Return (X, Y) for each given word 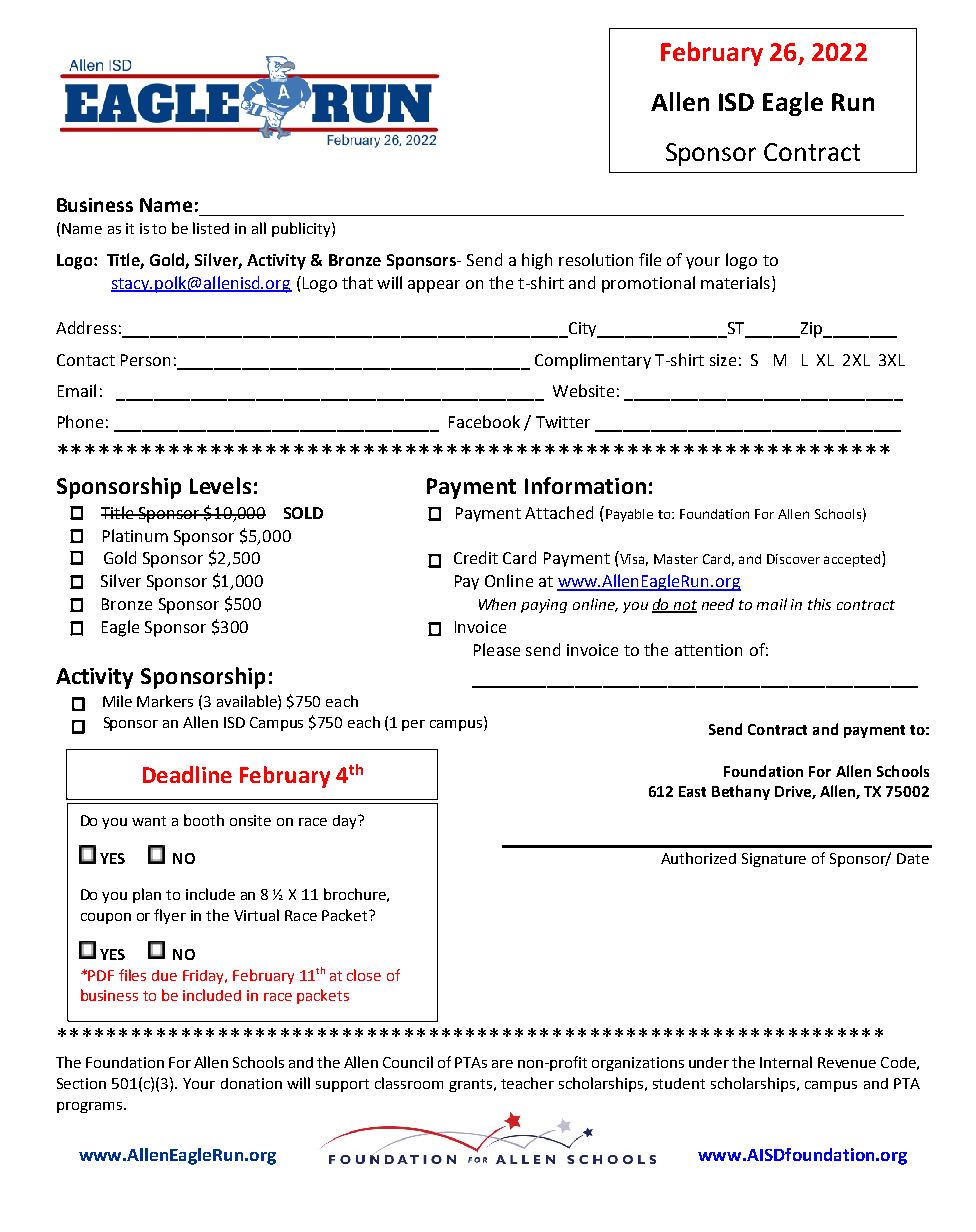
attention (708, 650)
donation (251, 1083)
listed (211, 228)
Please (497, 649)
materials (735, 282)
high (537, 261)
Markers (165, 701)
